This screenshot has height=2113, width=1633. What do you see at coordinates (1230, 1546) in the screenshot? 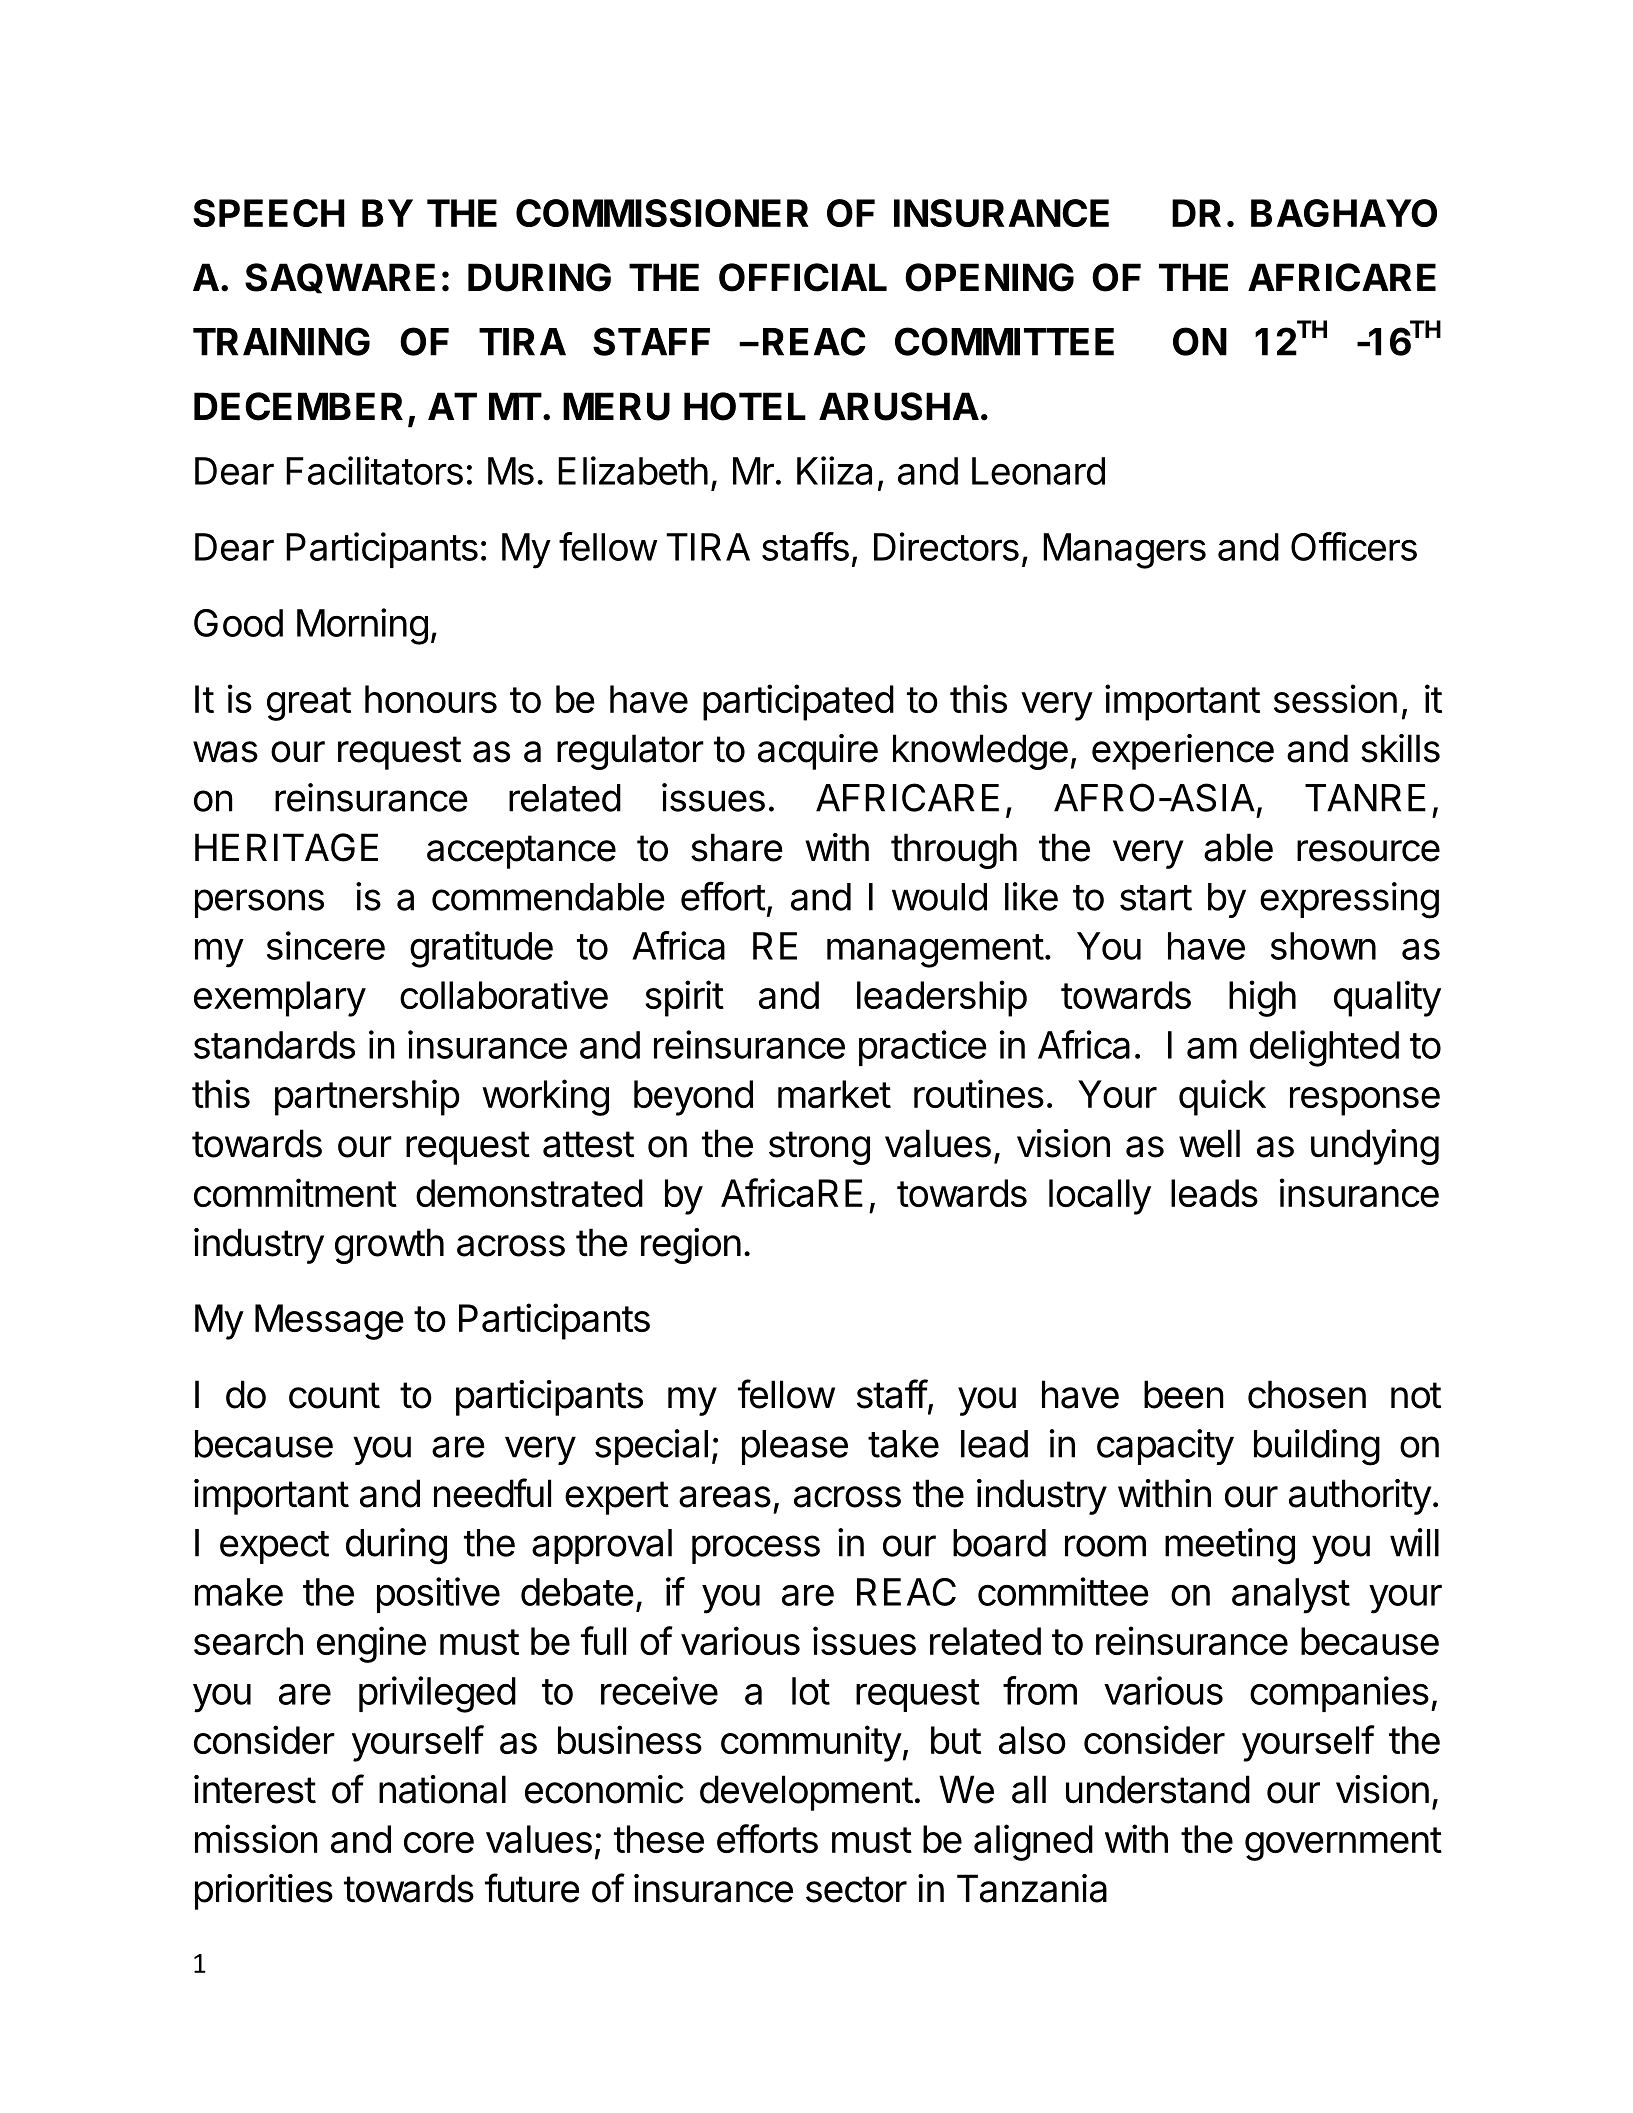
I see `meeting` at bounding box center [1230, 1546].
